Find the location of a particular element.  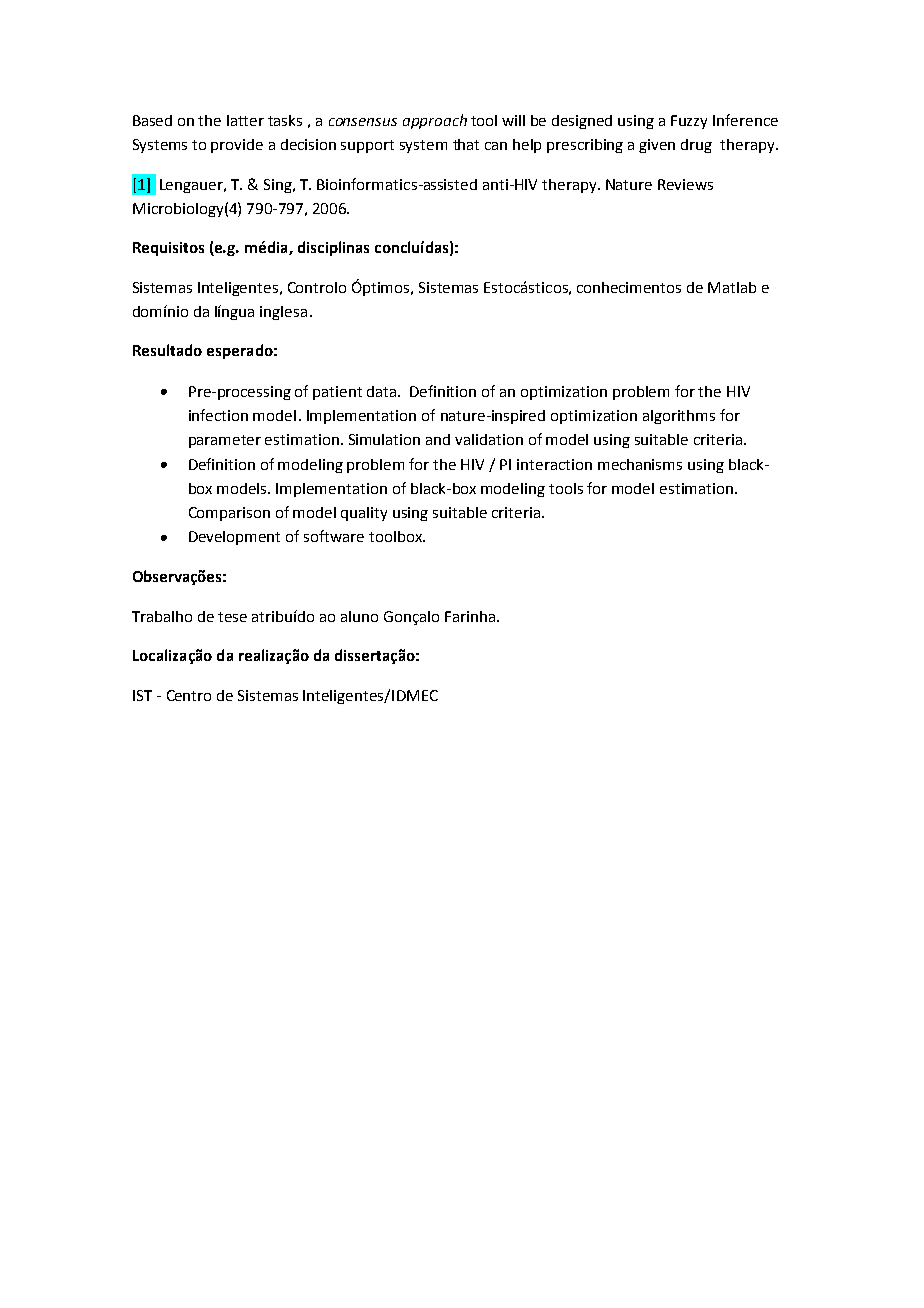

Matlab is located at coordinates (732, 287).
